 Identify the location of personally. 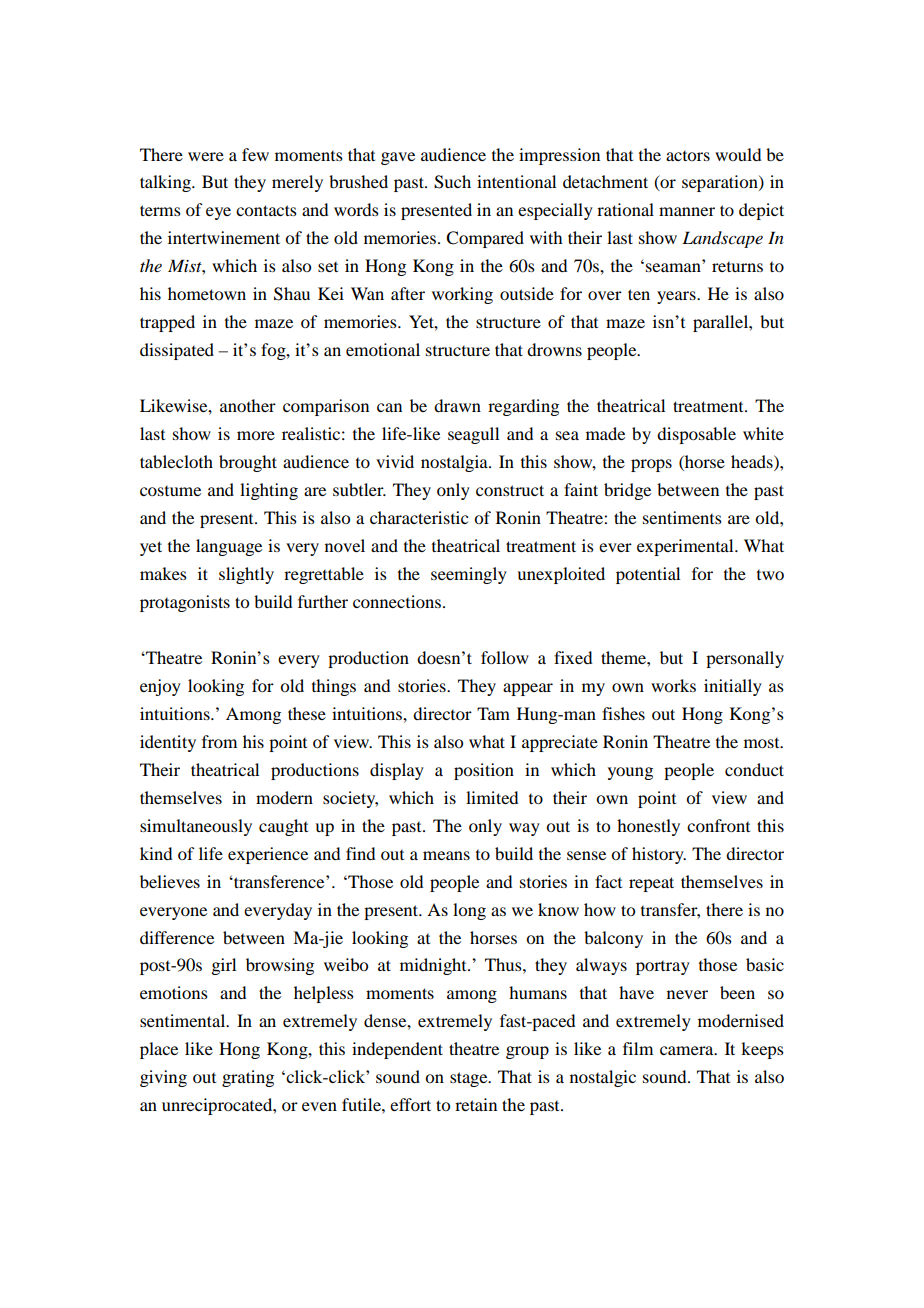
(745, 659).
